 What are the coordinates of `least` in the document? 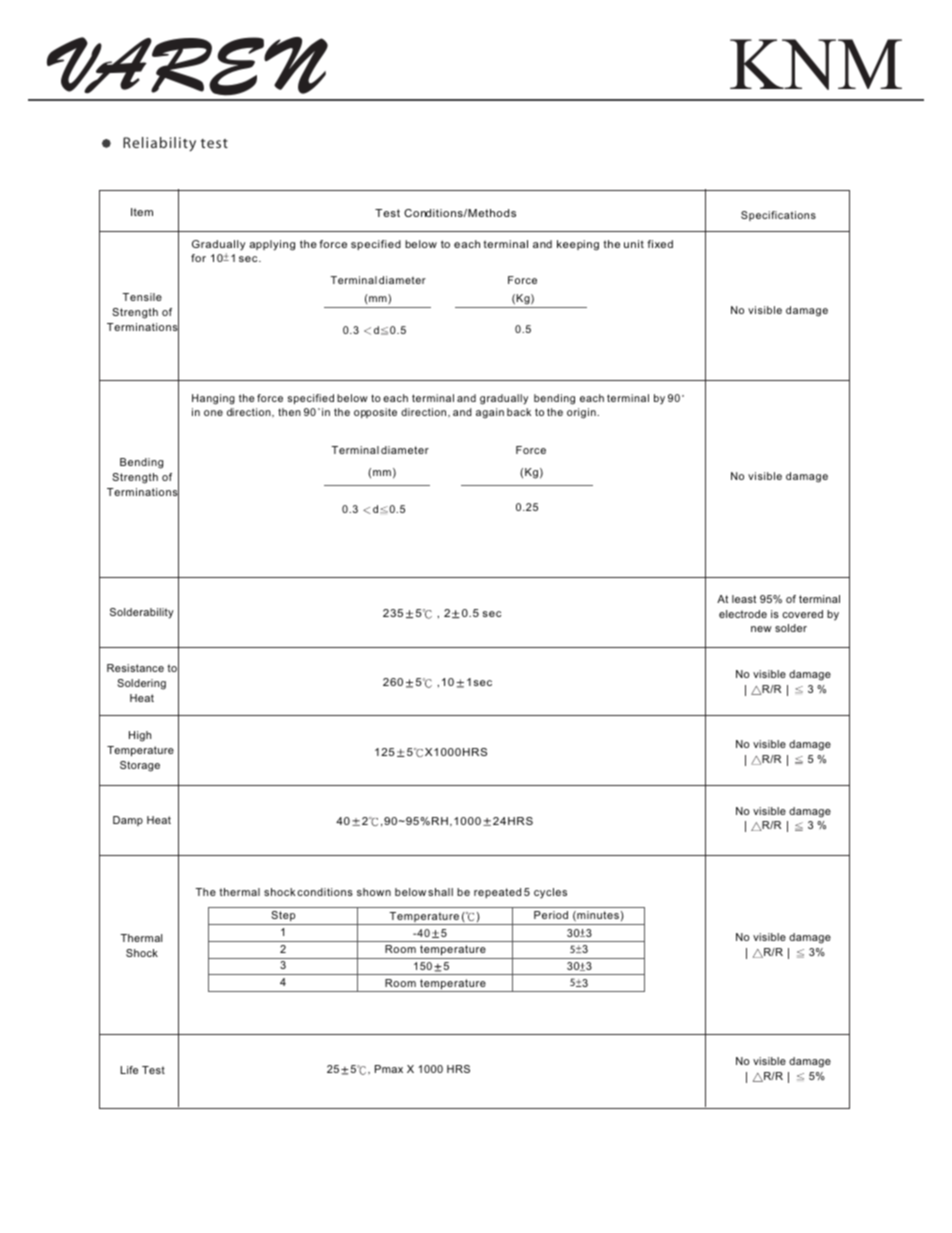 It's located at (744, 599).
